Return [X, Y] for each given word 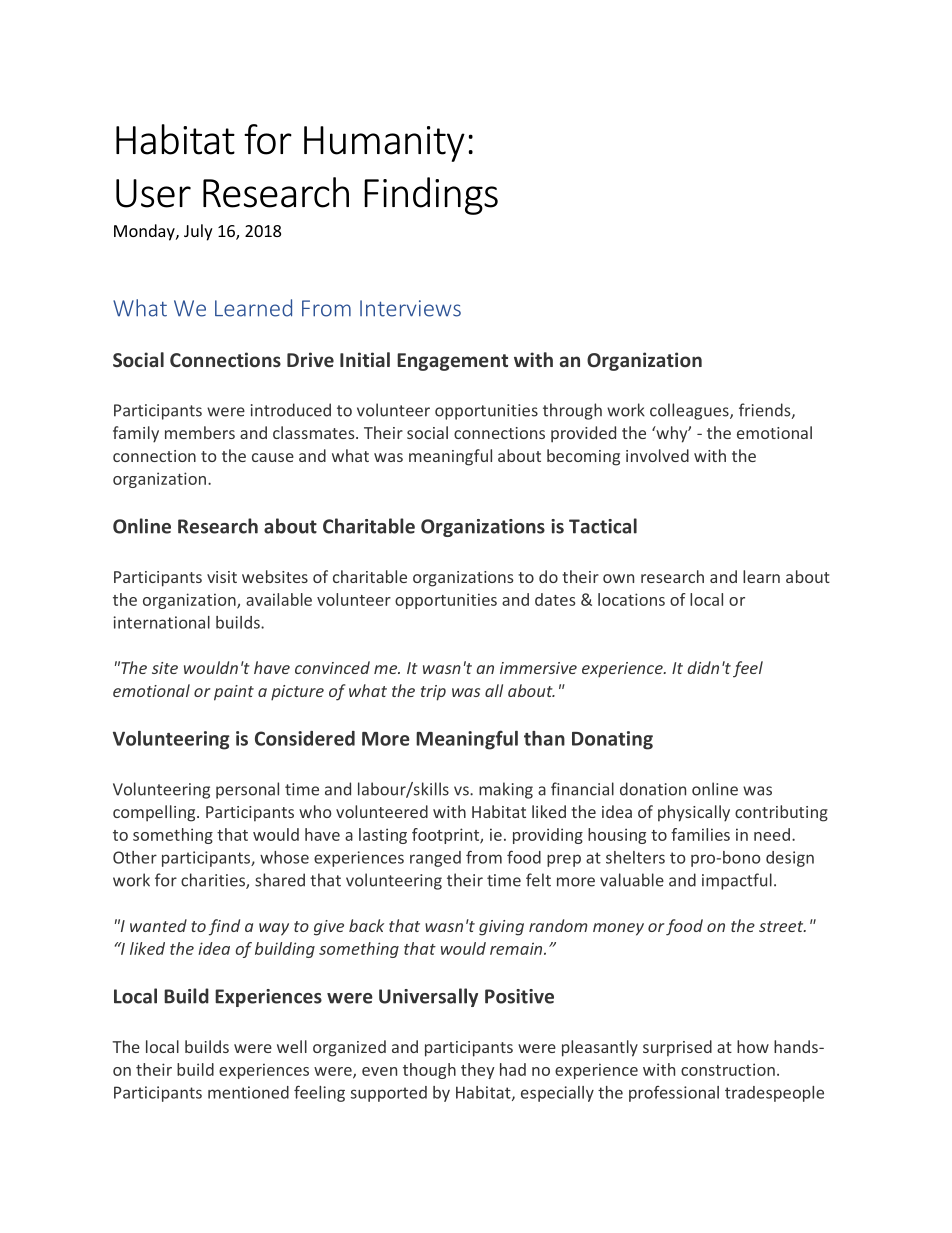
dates [555, 599]
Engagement [452, 362]
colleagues [690, 411]
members [200, 432]
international [162, 622]
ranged [435, 859]
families [700, 834]
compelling [155, 813]
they [478, 1071]
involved [657, 455]
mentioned [248, 1092]
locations [631, 599]
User [153, 193]
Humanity [384, 144]
